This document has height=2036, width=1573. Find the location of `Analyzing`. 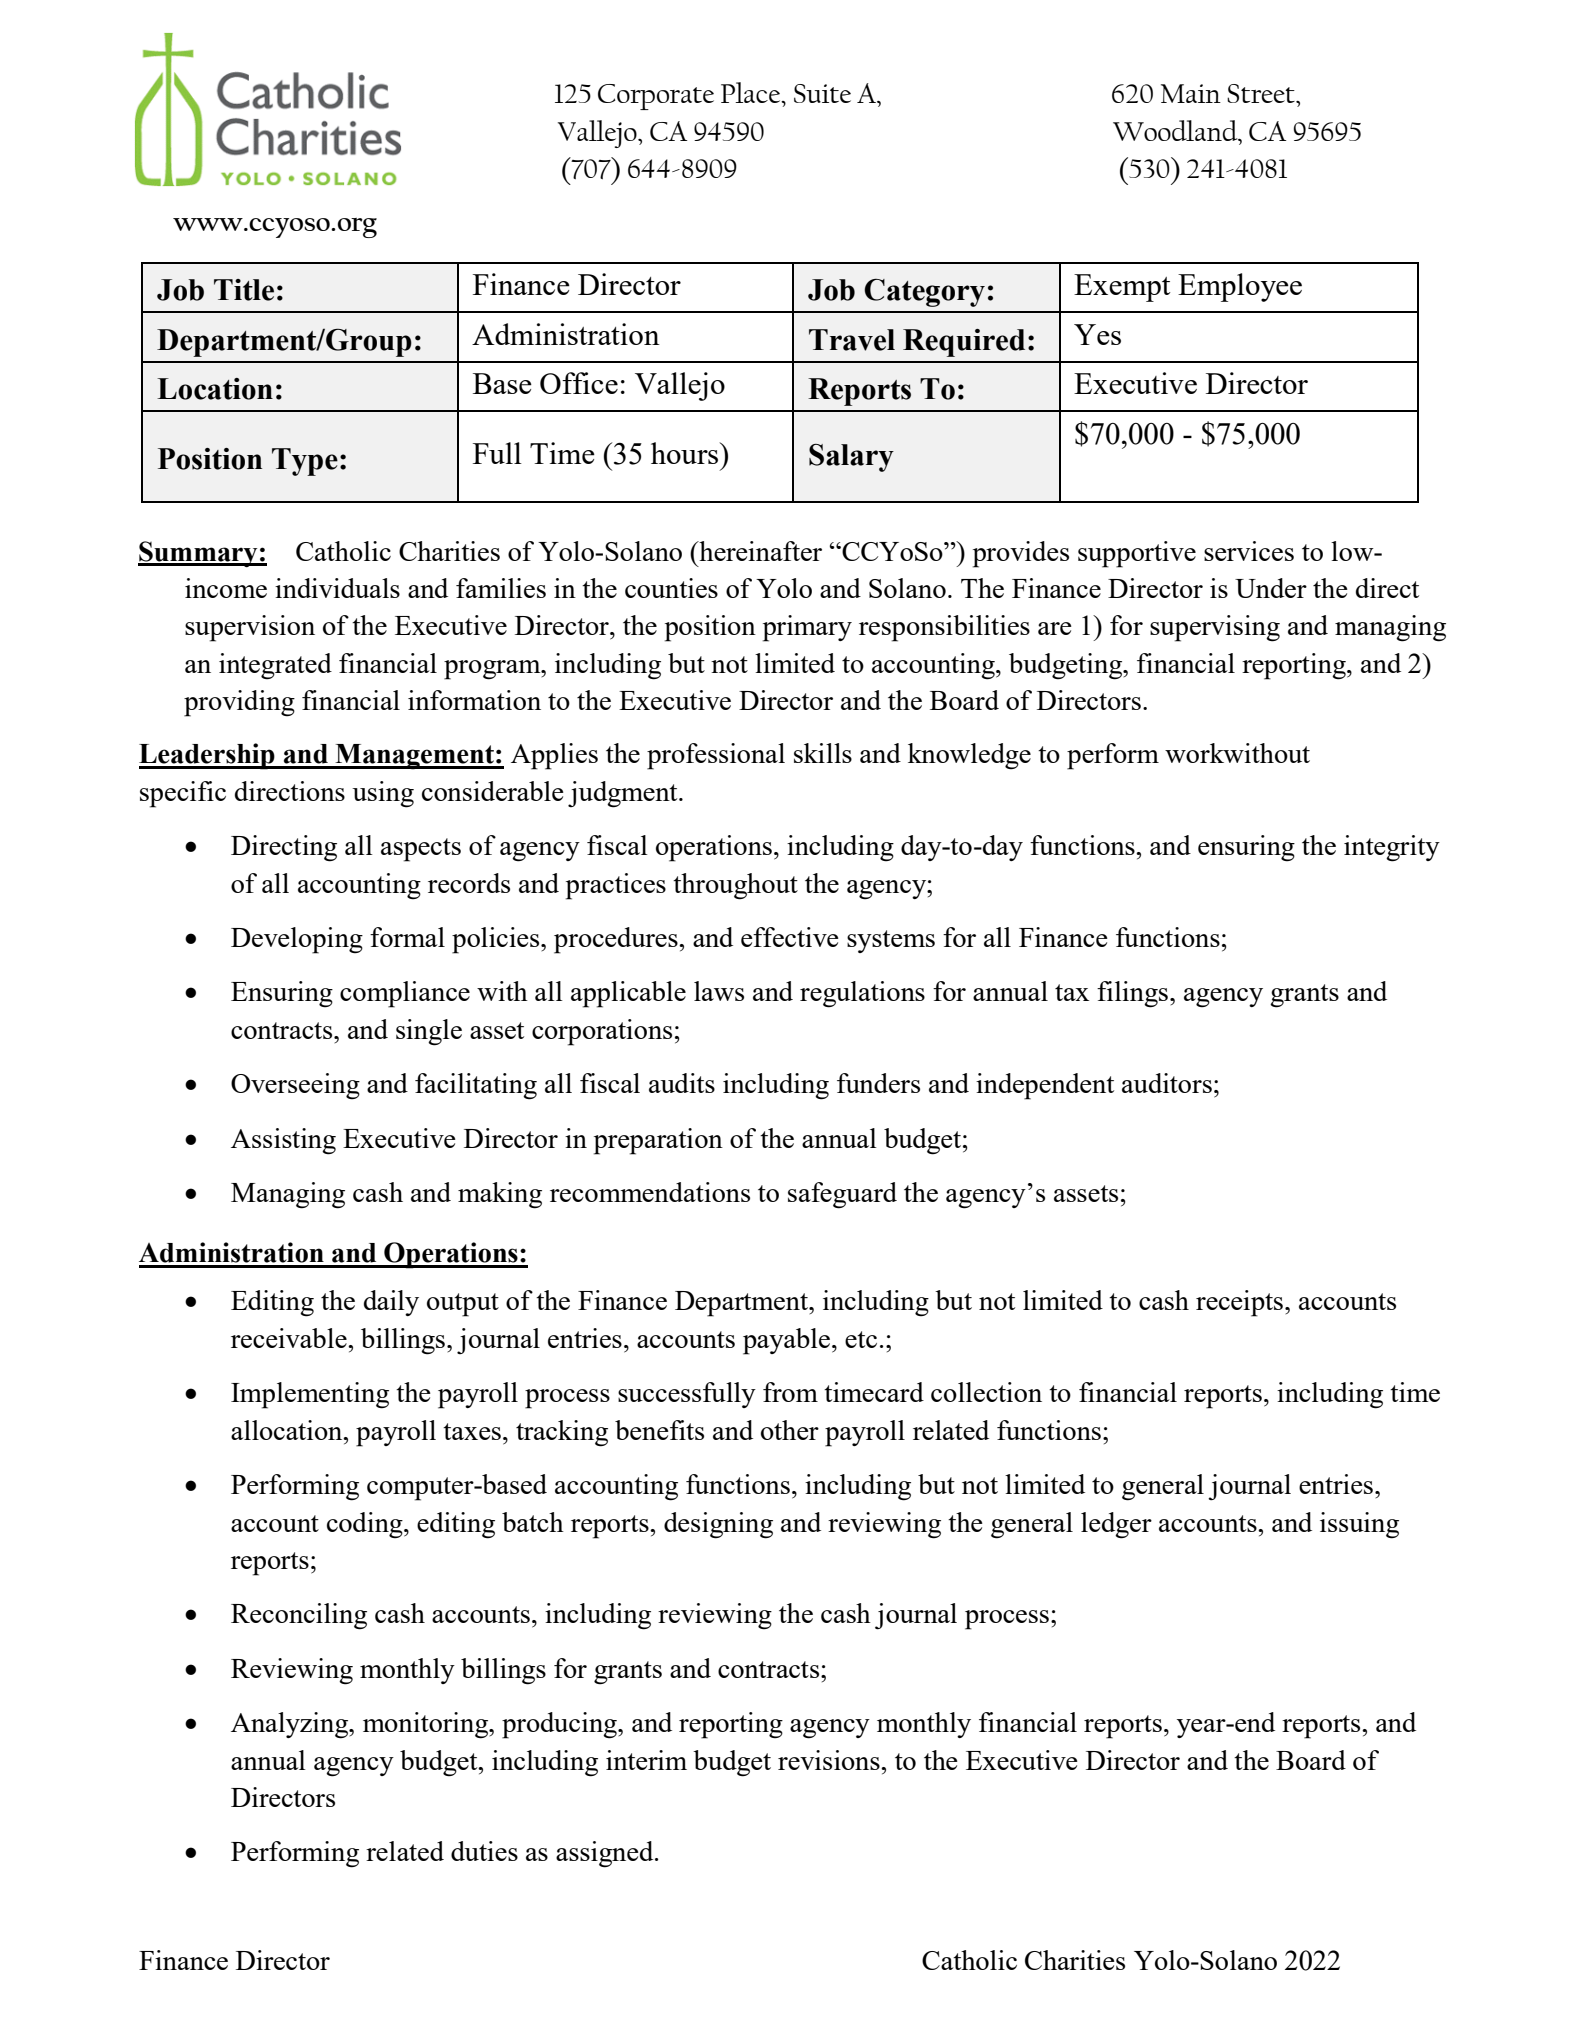

Analyzing is located at coordinates (291, 1725).
